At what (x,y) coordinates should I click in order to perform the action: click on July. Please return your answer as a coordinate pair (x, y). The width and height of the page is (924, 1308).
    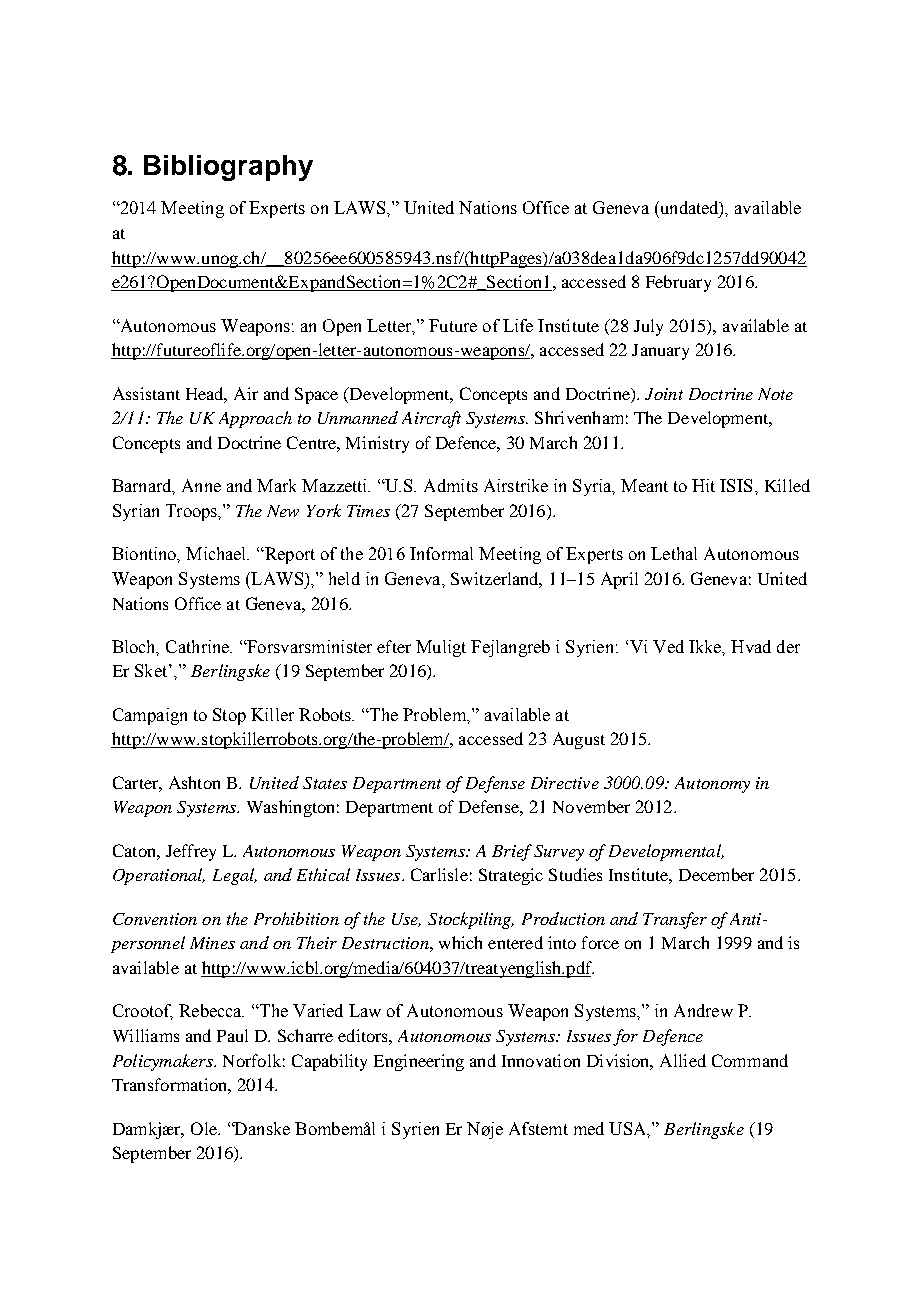
    Looking at the image, I should click on (648, 327).
